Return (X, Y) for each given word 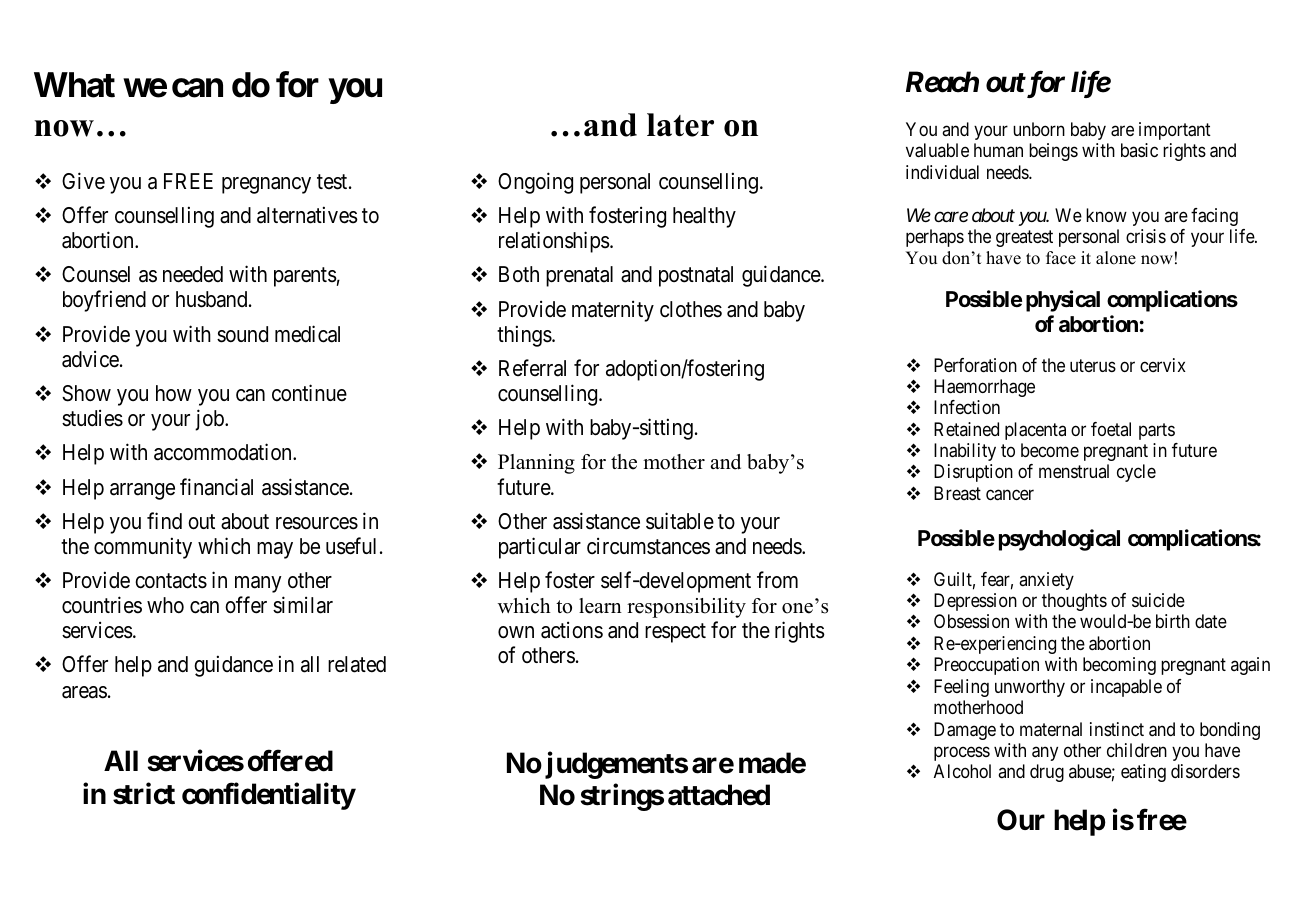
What (74, 85)
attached (719, 795)
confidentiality (269, 796)
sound (242, 334)
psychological (1059, 540)
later (680, 125)
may (275, 550)
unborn (1039, 129)
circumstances (648, 546)
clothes (691, 309)
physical (1063, 301)
